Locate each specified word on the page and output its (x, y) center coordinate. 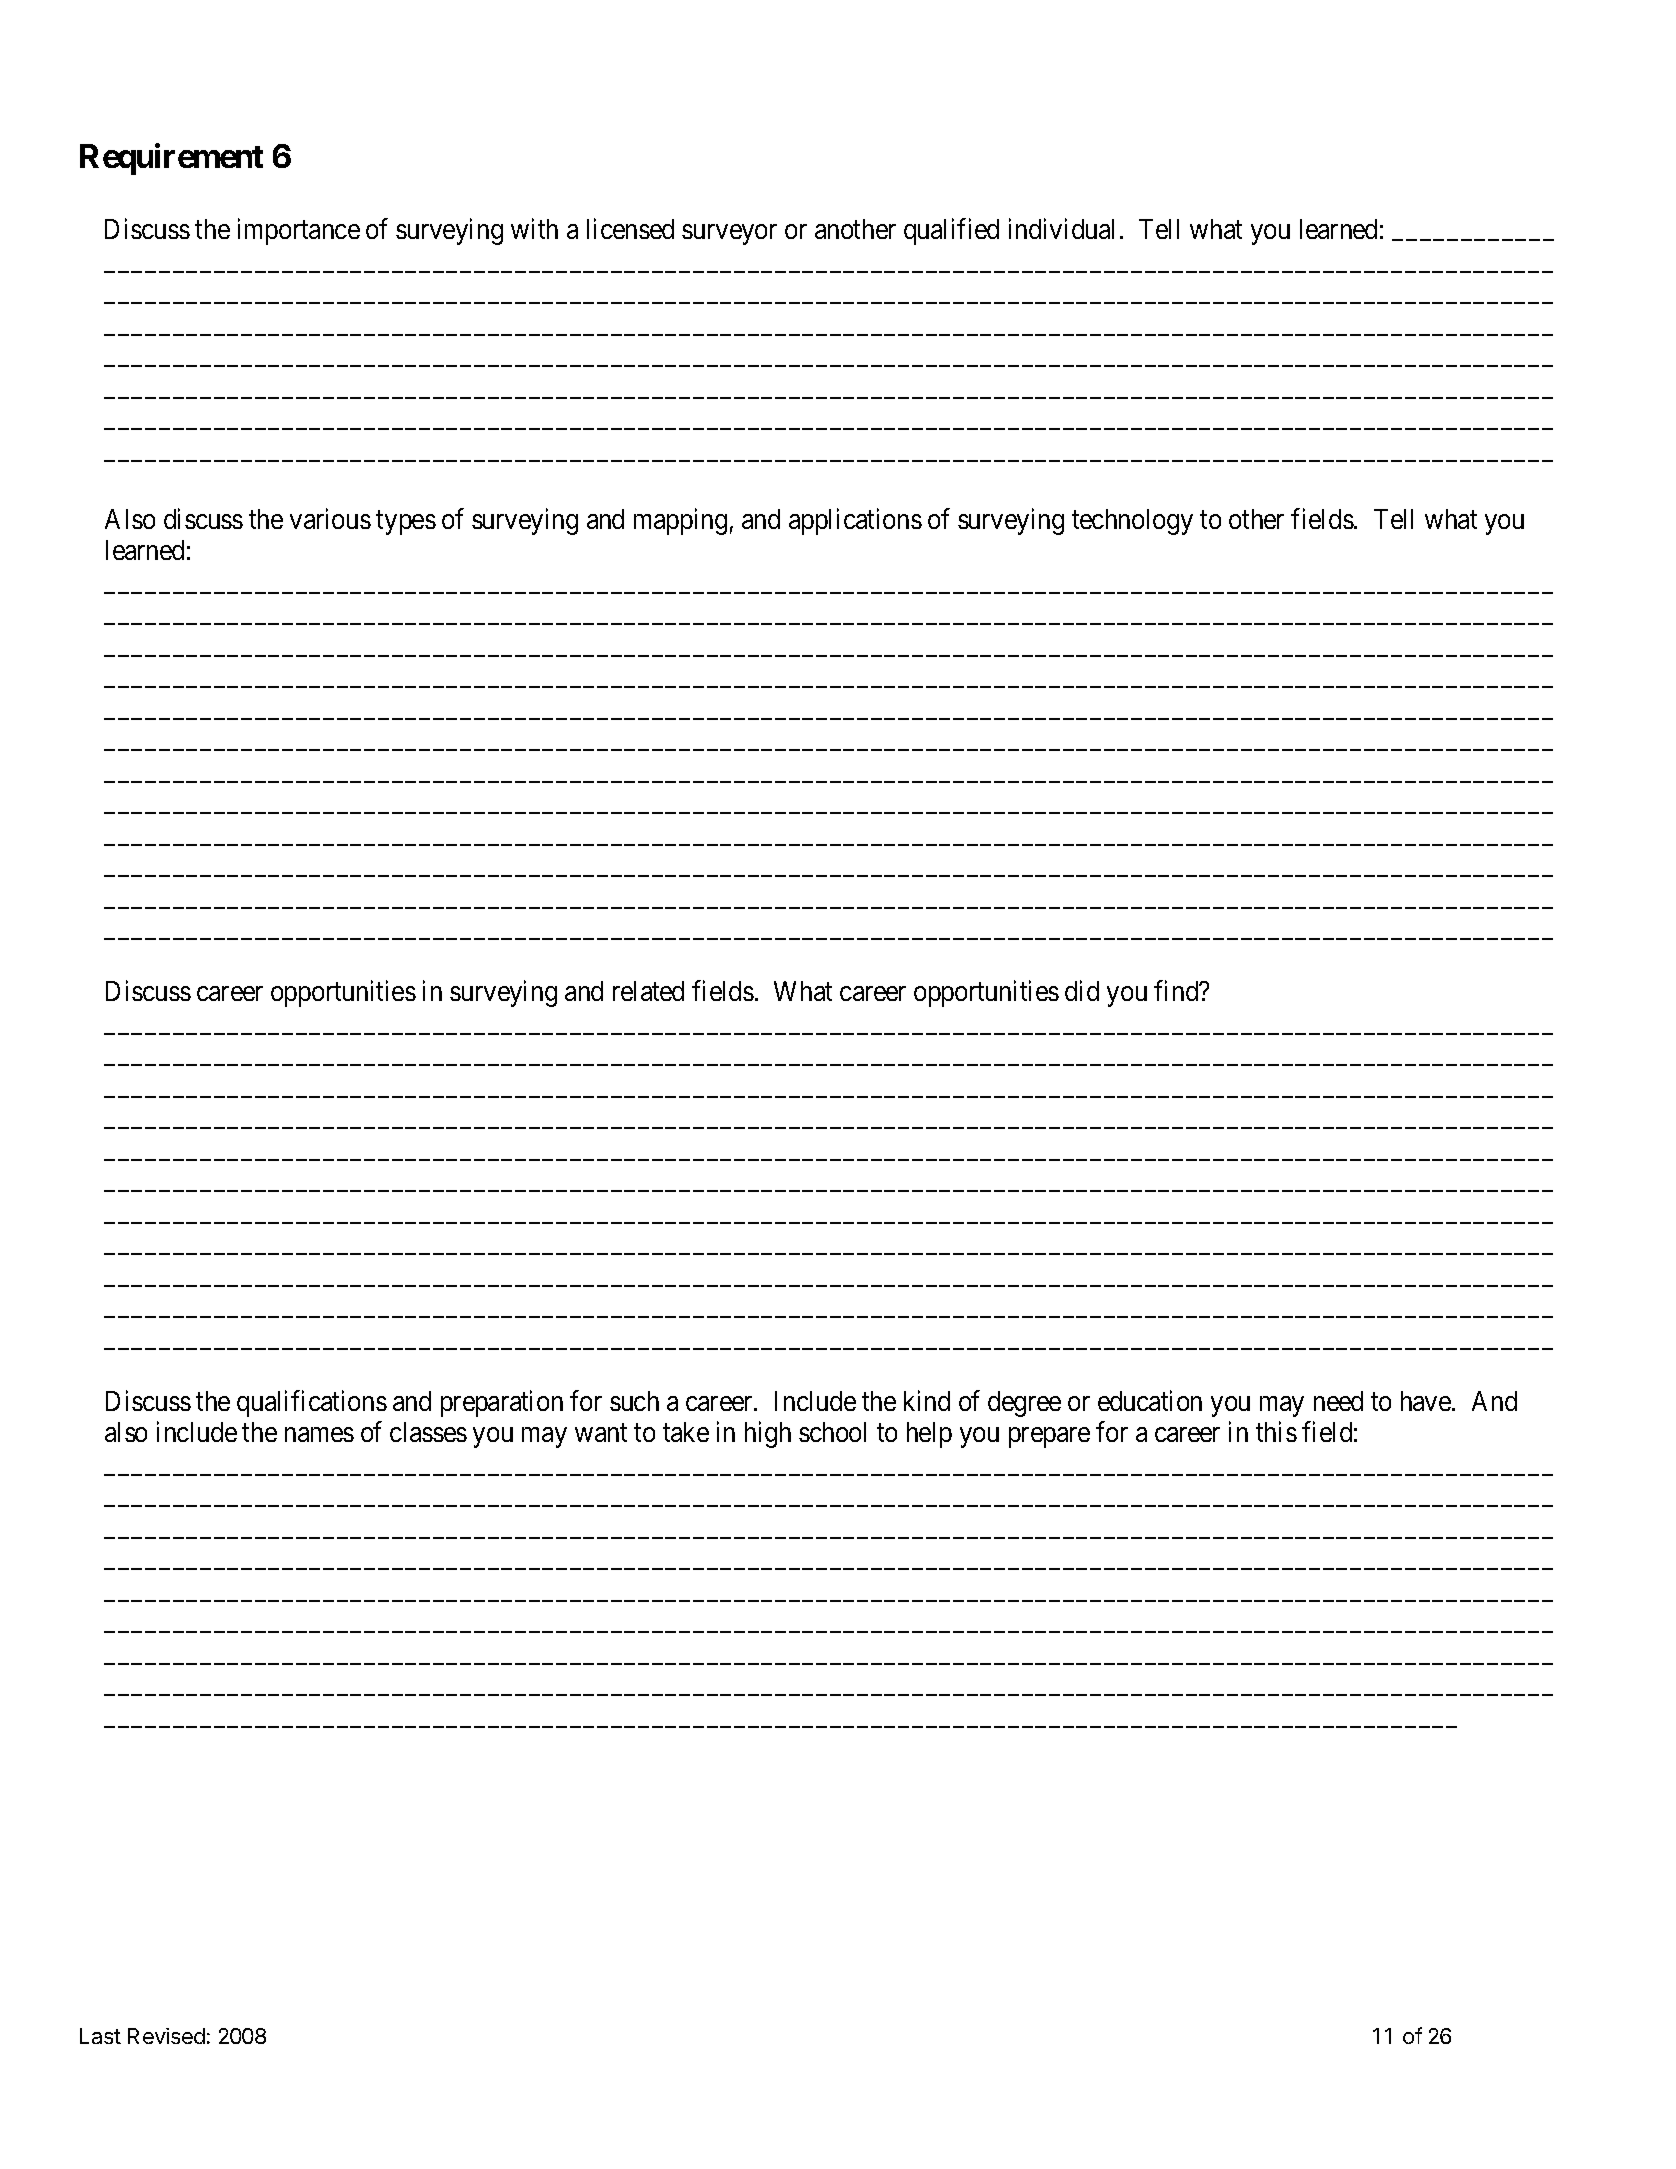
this (1276, 1432)
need (1338, 1401)
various (330, 518)
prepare (1049, 1438)
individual (1061, 229)
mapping (680, 521)
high (768, 1435)
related (648, 991)
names (319, 1435)
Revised (166, 2036)
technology (1132, 522)
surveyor (729, 235)
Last (100, 2036)
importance (299, 232)
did (1082, 991)
